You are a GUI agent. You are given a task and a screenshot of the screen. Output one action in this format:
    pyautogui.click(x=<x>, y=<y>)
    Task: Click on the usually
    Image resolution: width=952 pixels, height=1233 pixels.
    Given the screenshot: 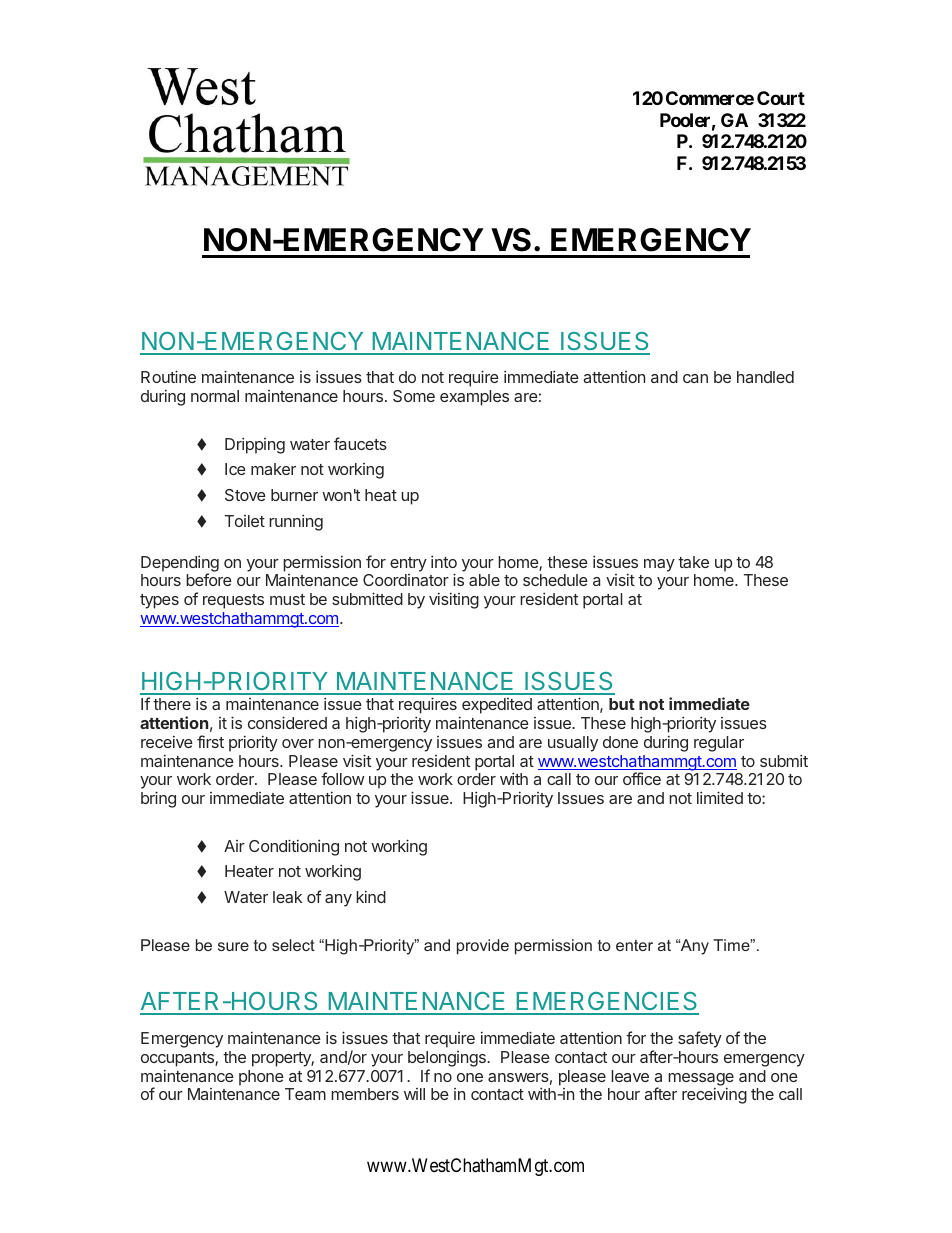 What is the action you would take?
    pyautogui.click(x=573, y=744)
